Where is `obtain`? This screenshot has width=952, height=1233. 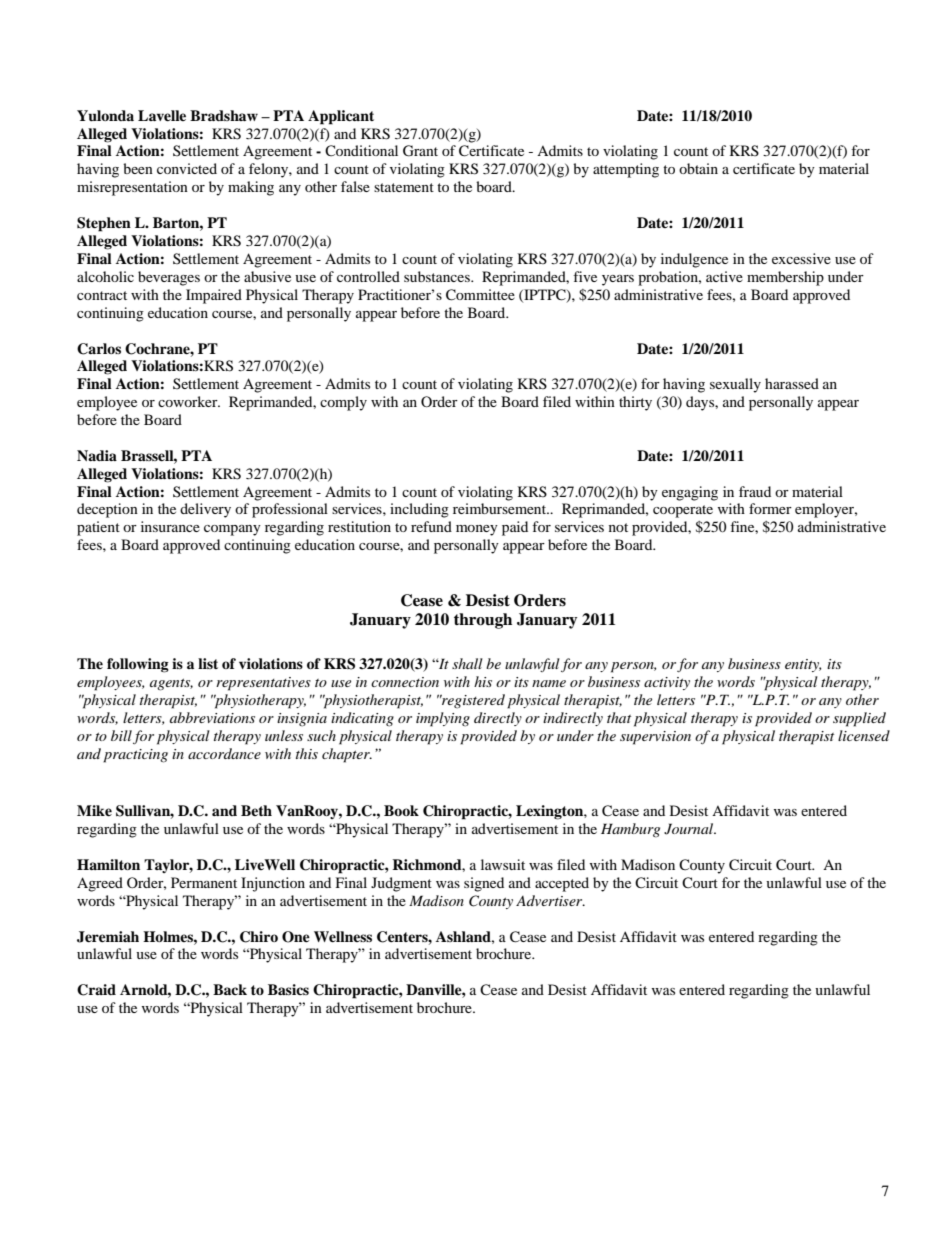
obtain is located at coordinates (698, 168).
